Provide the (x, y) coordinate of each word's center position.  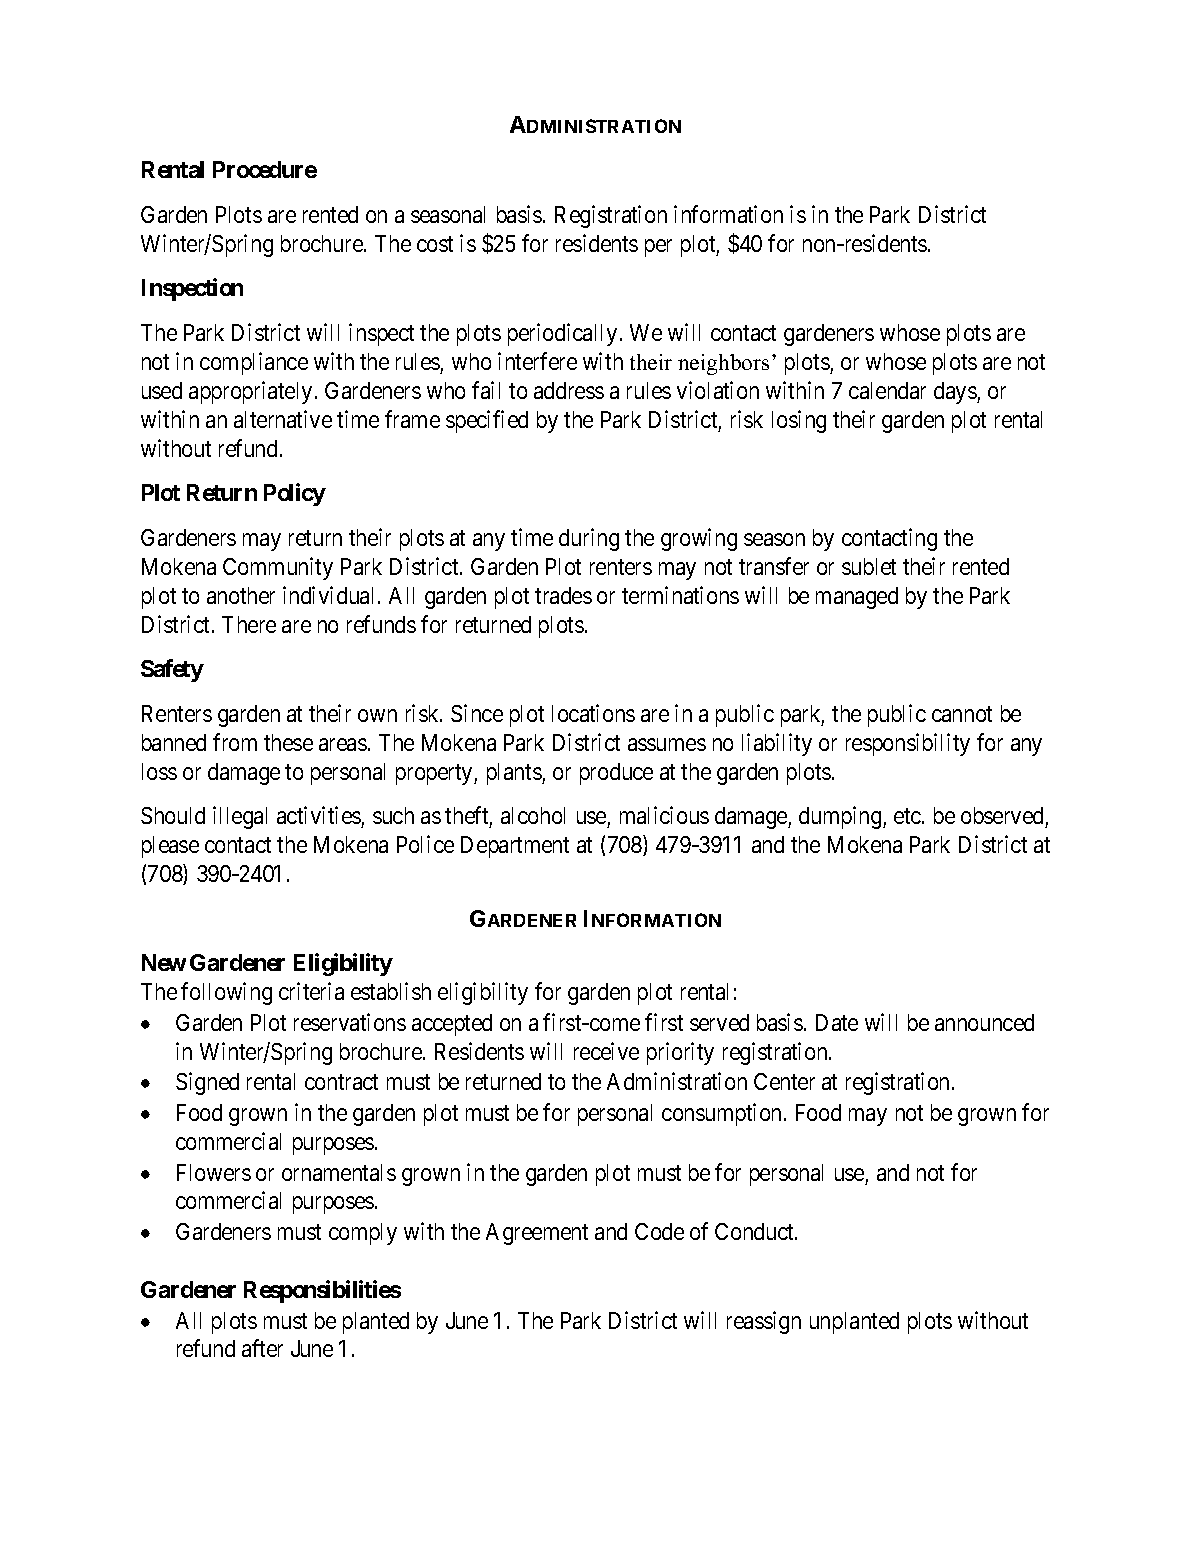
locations (593, 713)
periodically (562, 334)
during (589, 539)
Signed (207, 1084)
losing (799, 421)
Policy (295, 494)
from (235, 742)
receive (606, 1051)
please (170, 847)
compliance (254, 363)
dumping (841, 817)
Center (784, 1081)
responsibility (908, 744)
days (956, 393)
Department (515, 847)
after (262, 1348)
